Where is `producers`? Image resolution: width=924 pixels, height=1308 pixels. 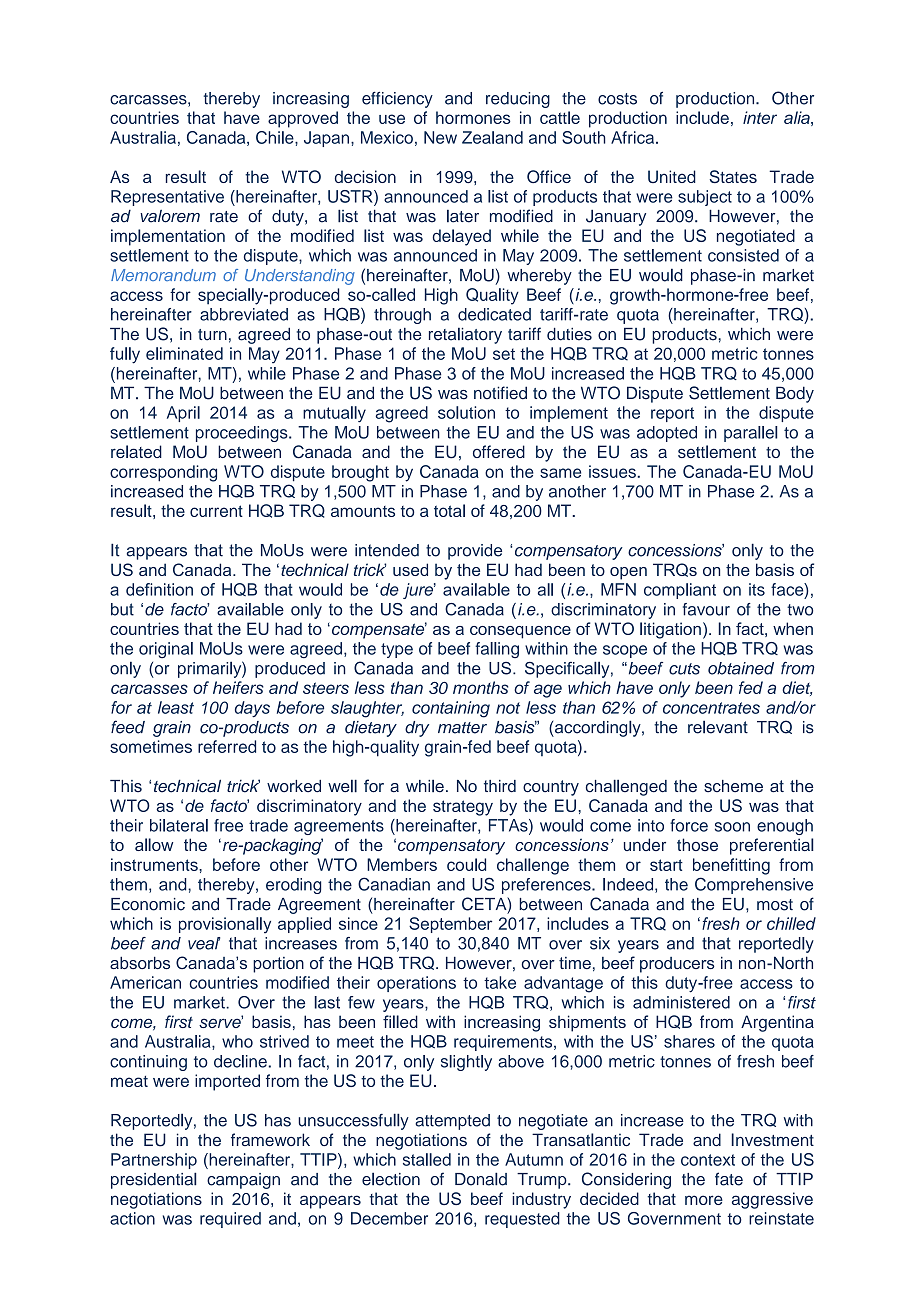 producers is located at coordinates (677, 965).
